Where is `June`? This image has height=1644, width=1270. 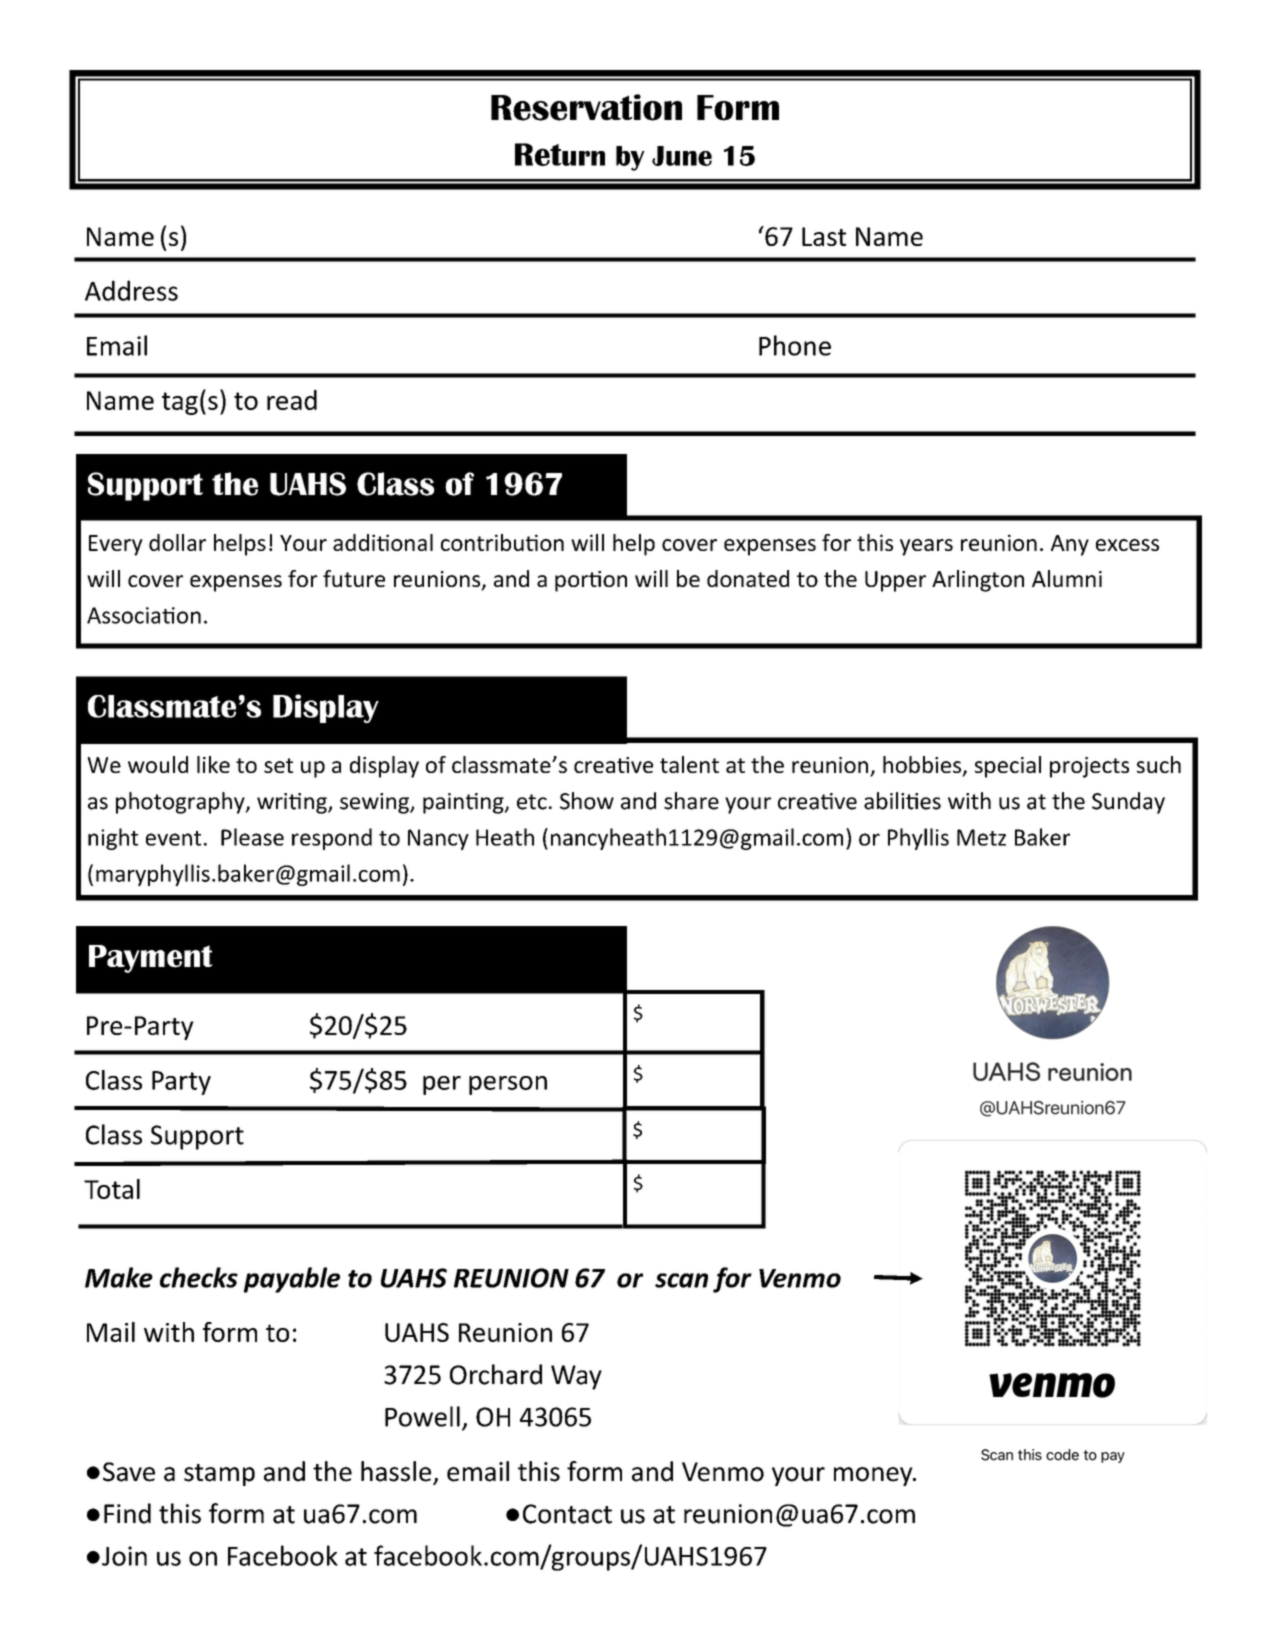 June is located at coordinates (682, 156).
